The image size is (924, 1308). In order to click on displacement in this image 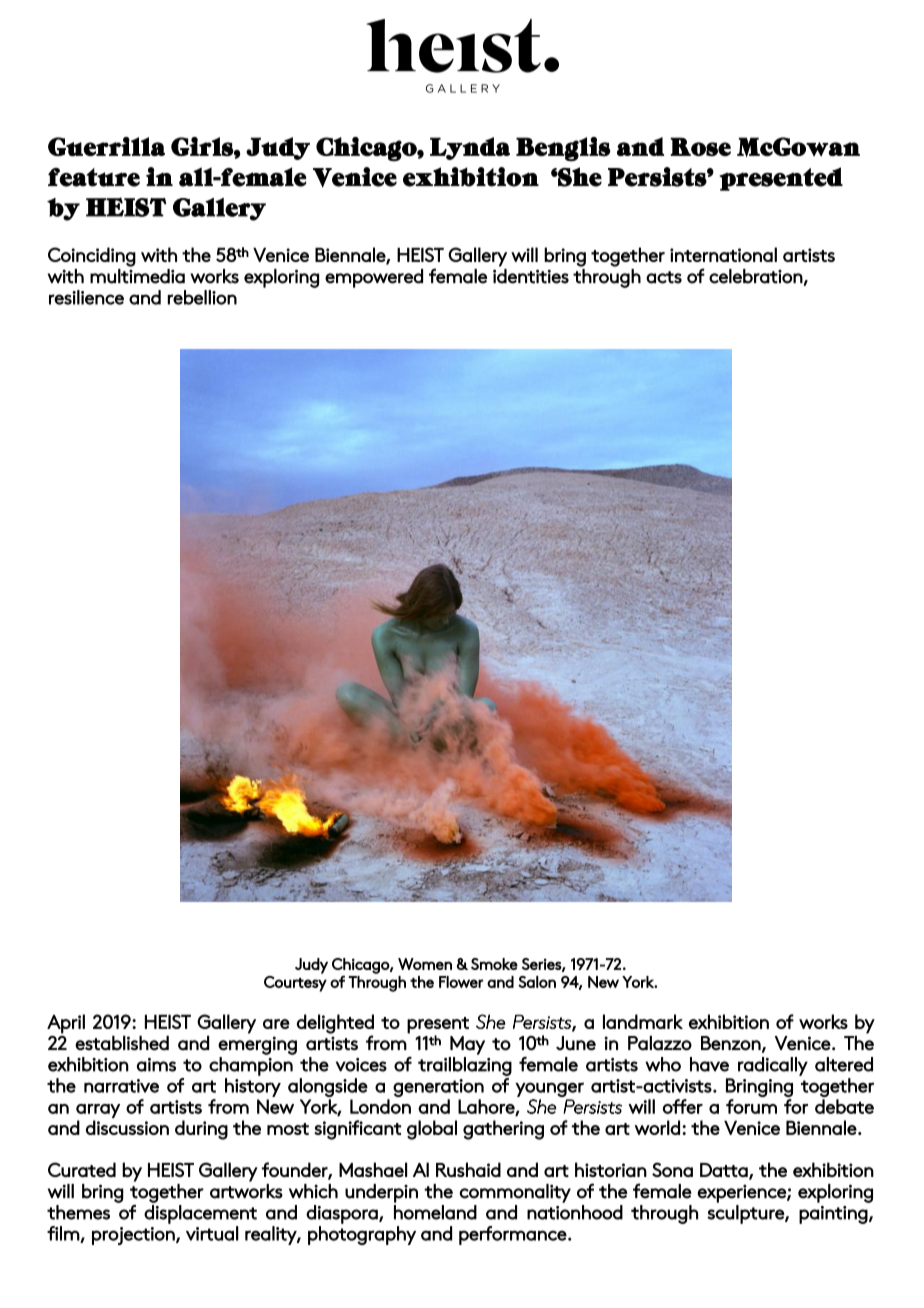, I will do `click(200, 1214)`.
